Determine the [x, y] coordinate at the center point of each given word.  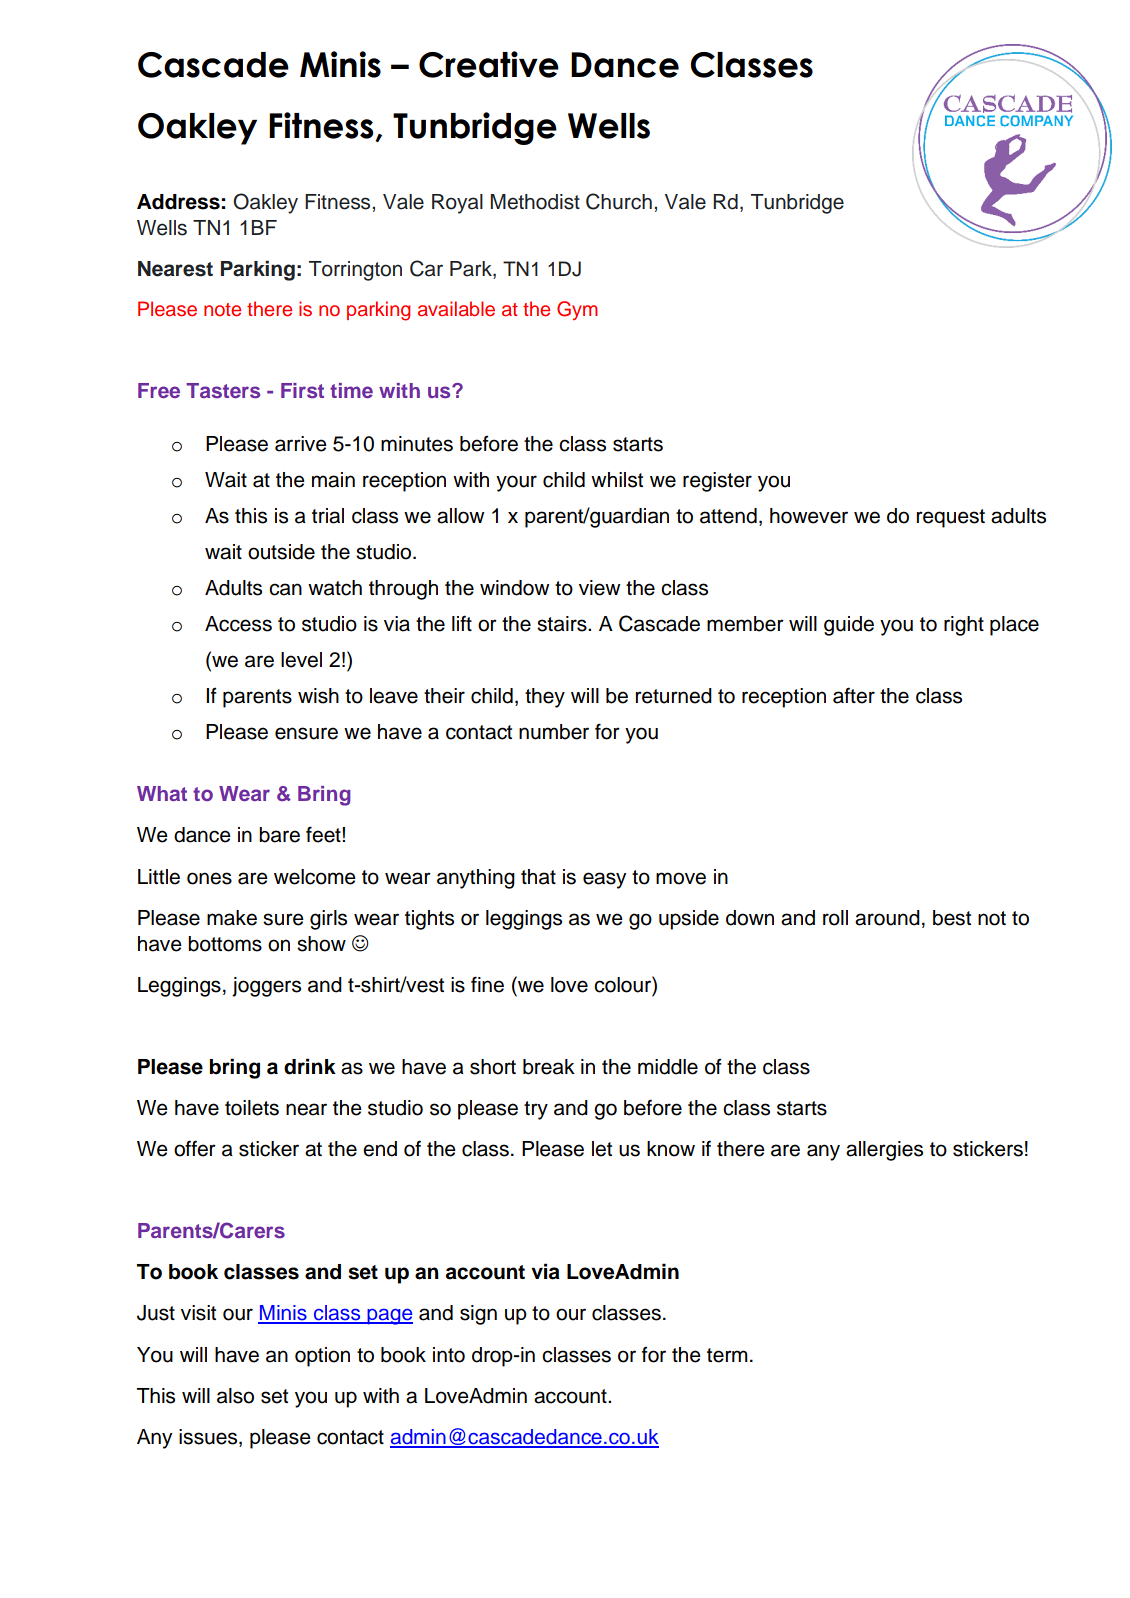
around [887, 918]
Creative [489, 64]
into [449, 1355]
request [951, 518]
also [235, 1396]
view [599, 588]
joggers [266, 987]
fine [487, 984]
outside [281, 552]
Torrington [355, 271]
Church [619, 201]
